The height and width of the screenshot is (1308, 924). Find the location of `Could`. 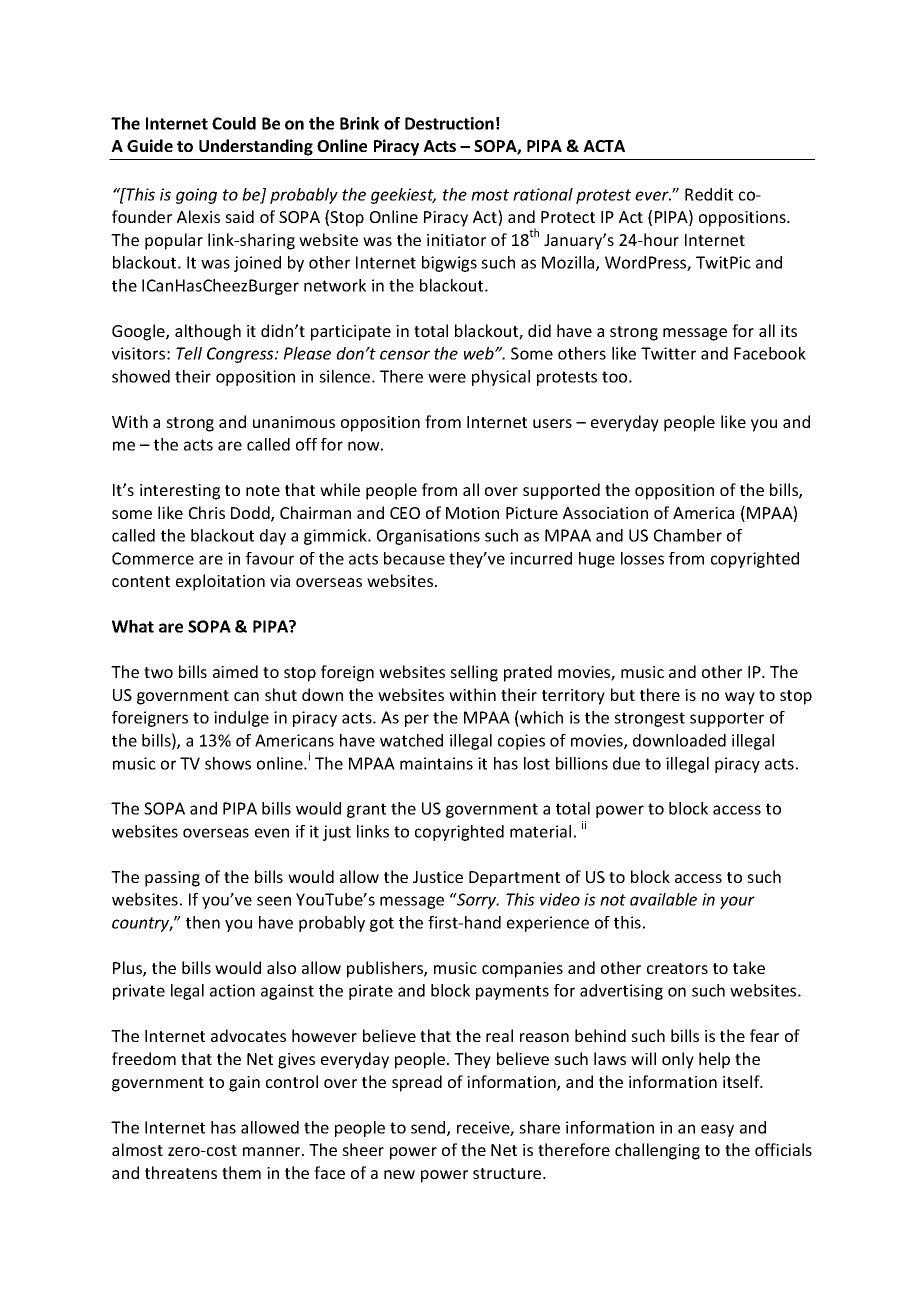

Could is located at coordinates (234, 123).
